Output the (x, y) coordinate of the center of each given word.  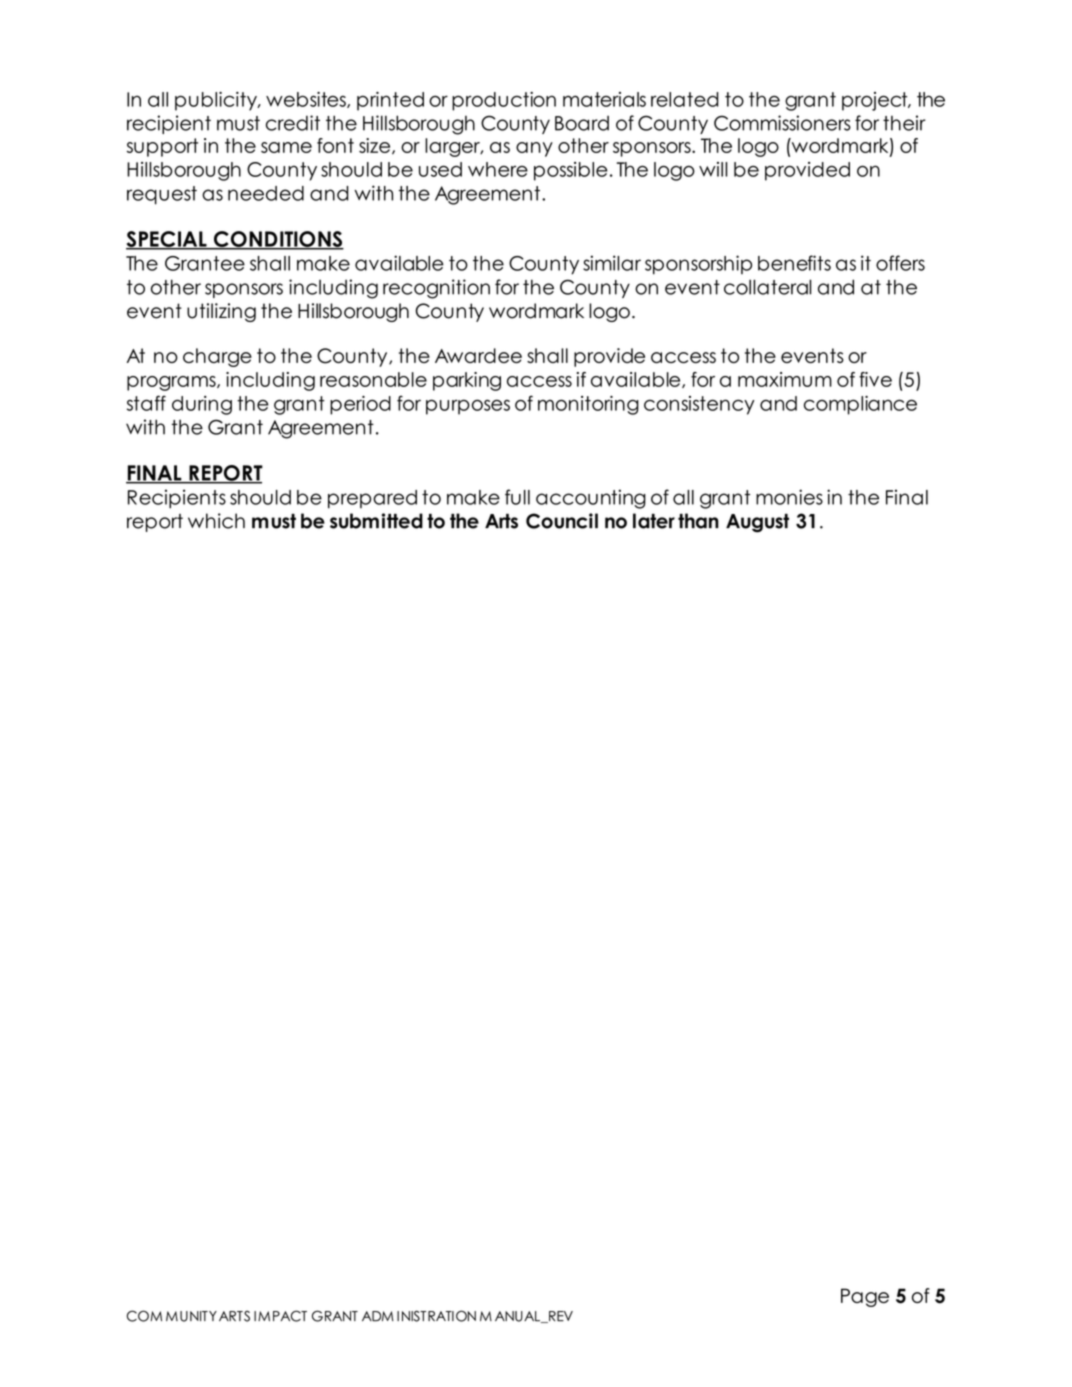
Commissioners (782, 123)
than (698, 521)
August (757, 523)
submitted (376, 521)
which (216, 521)
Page (865, 1297)
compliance (860, 405)
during (202, 405)
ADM (378, 1316)
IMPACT (280, 1316)
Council (562, 521)
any (534, 149)
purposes (468, 407)
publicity (217, 101)
